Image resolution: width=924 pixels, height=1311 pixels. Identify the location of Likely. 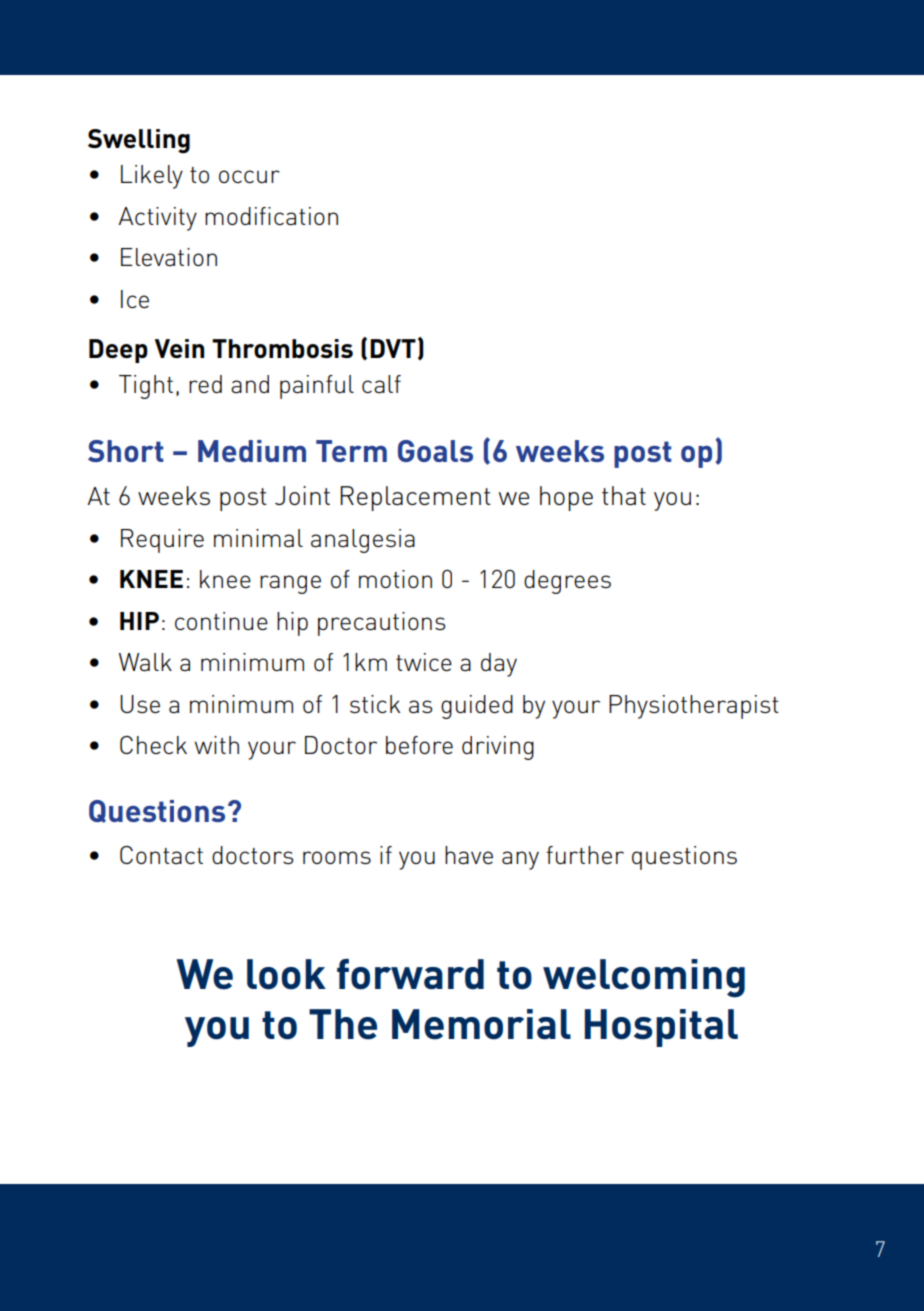
(152, 177).
